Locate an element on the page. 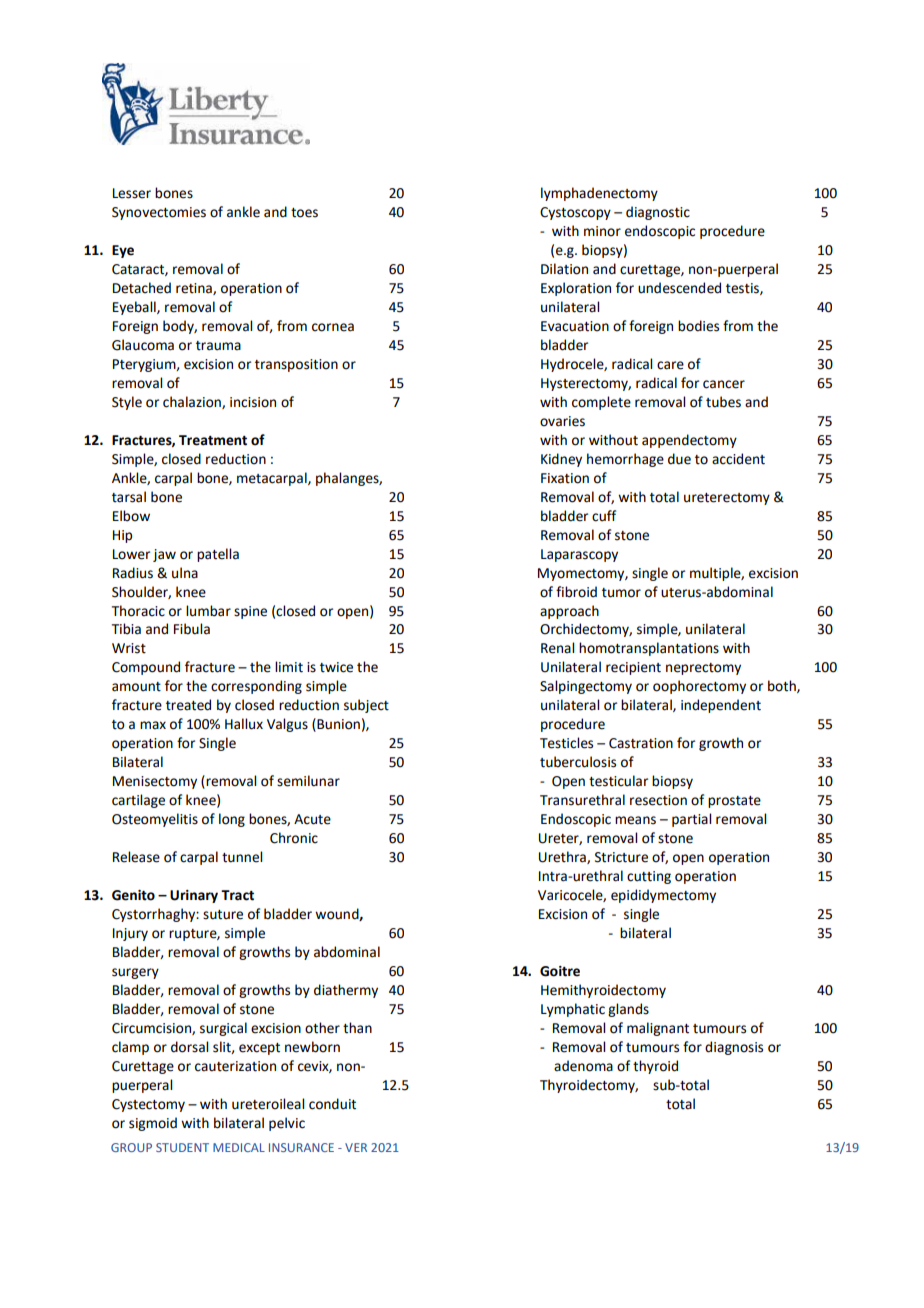  cutting is located at coordinates (649, 877).
